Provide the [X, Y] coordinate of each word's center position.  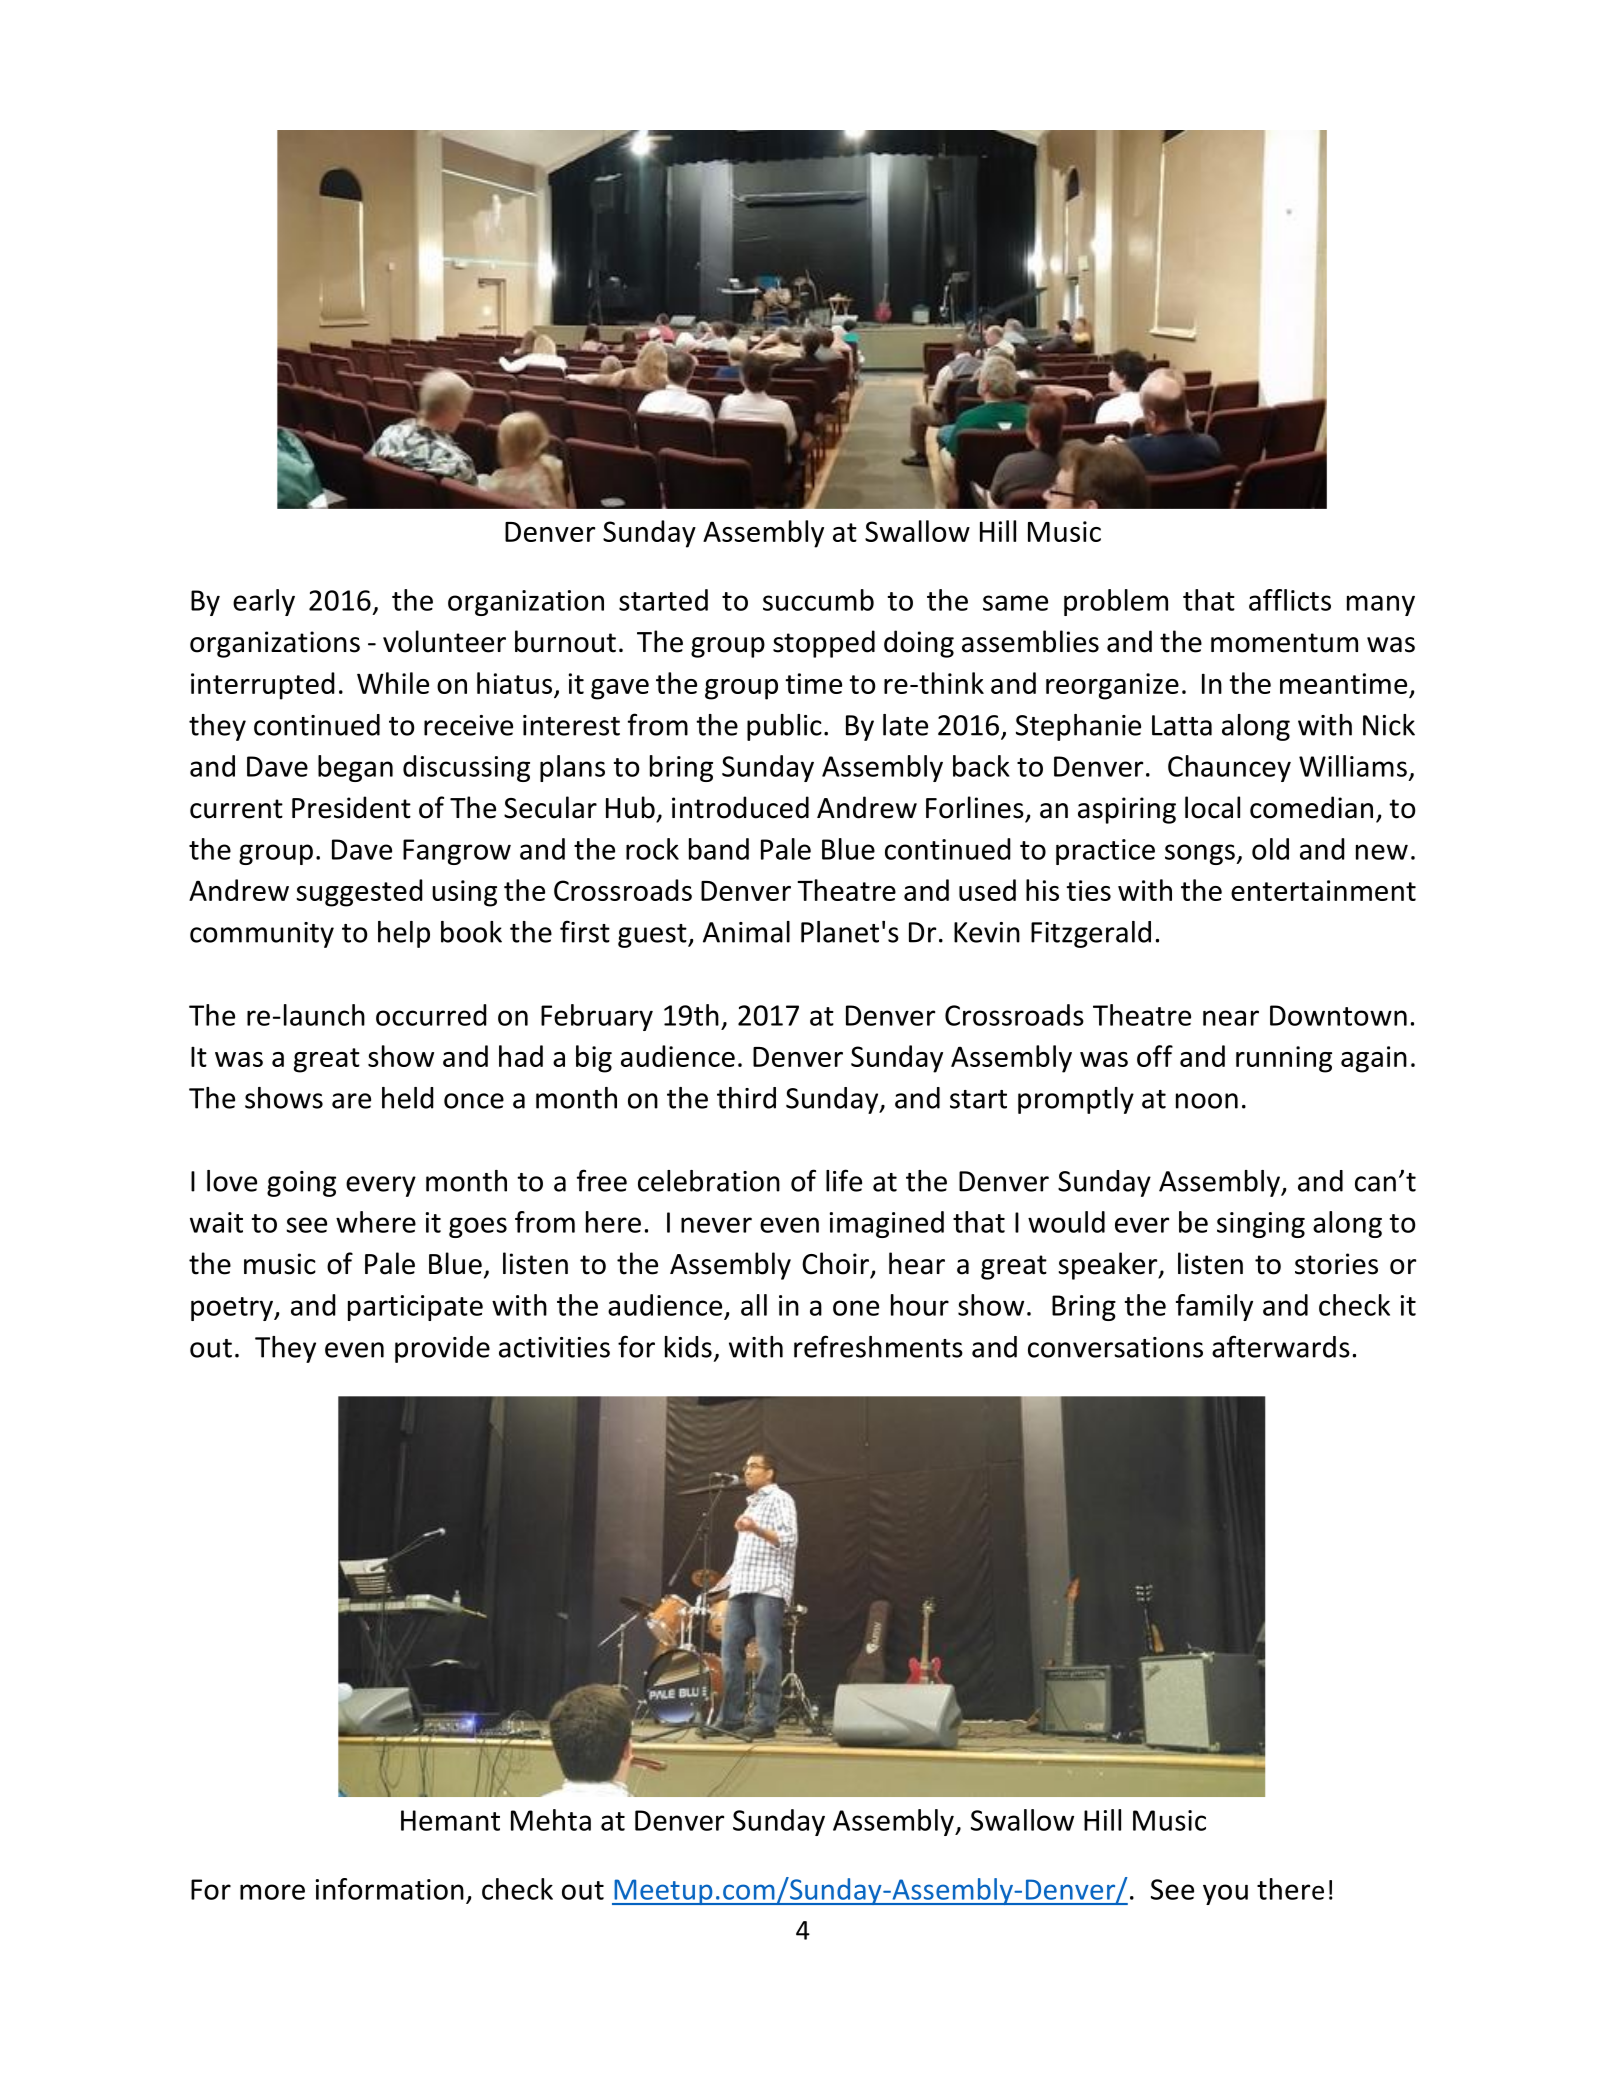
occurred [431, 1015]
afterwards [1281, 1346]
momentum [1284, 643]
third [746, 1098]
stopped [824, 644]
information [390, 1889]
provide [442, 1349]
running [1284, 1059]
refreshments [878, 1346]
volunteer [444, 641]
